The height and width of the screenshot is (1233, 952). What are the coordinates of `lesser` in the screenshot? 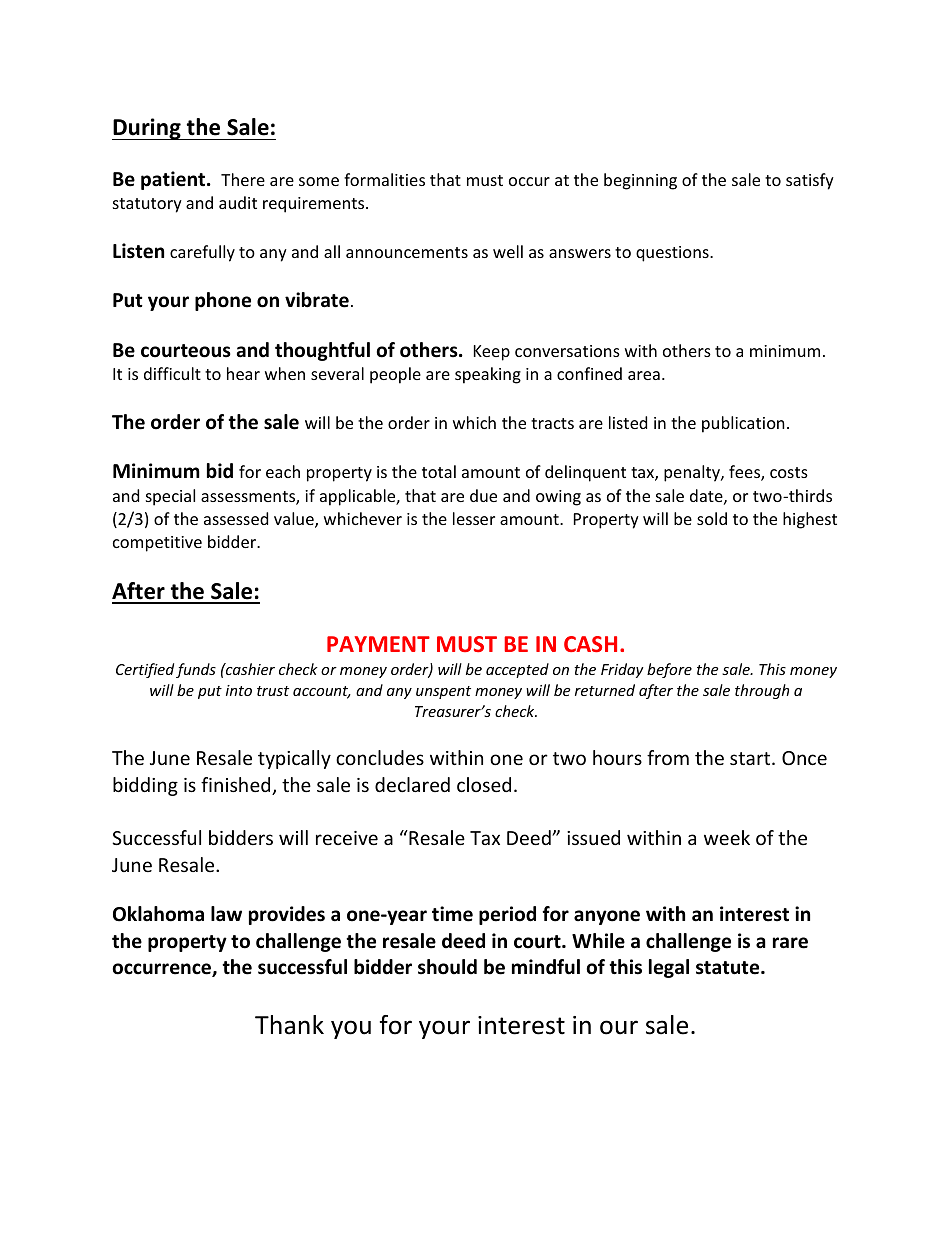 It's located at (474, 518).
